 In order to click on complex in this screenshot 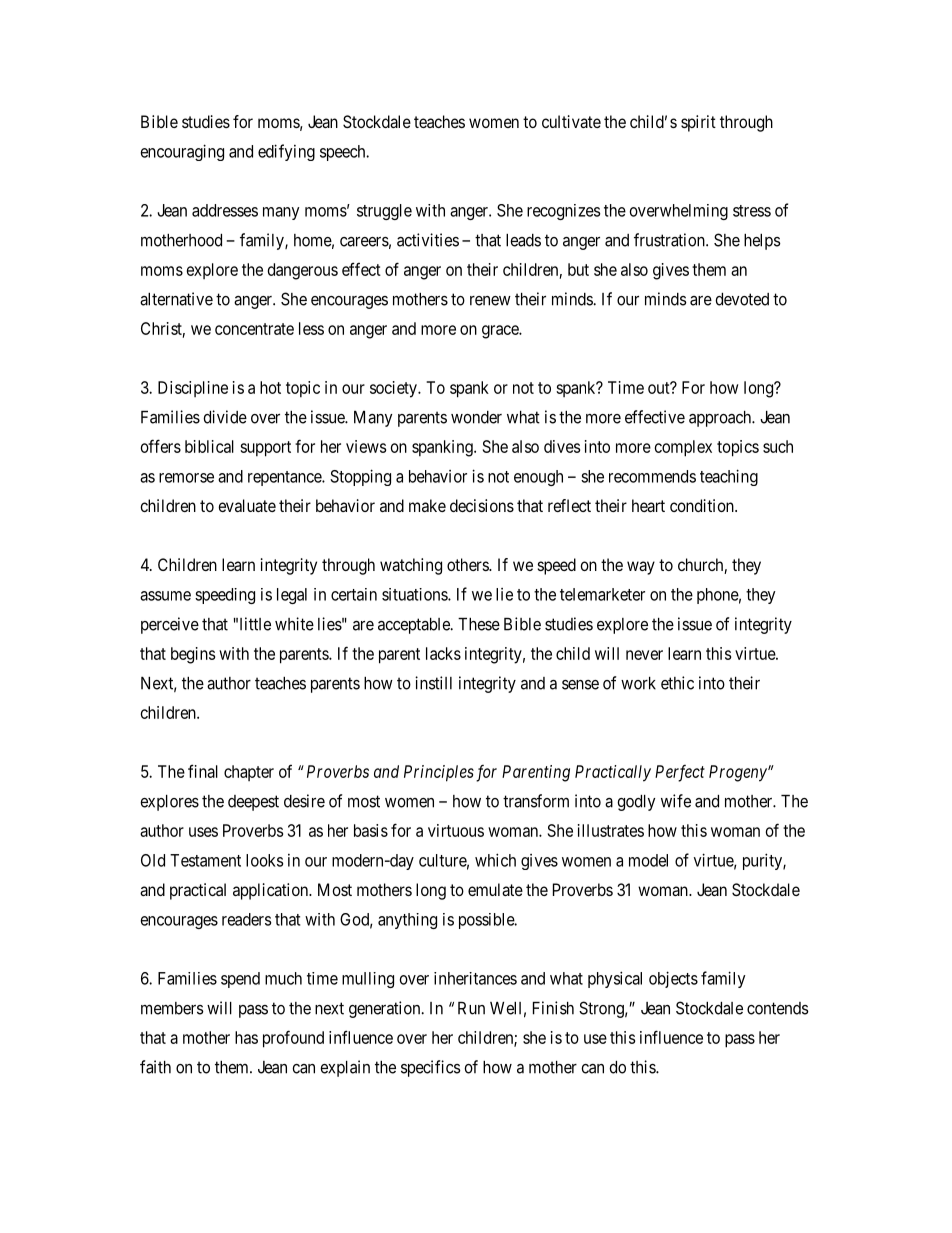, I will do `click(683, 448)`.
